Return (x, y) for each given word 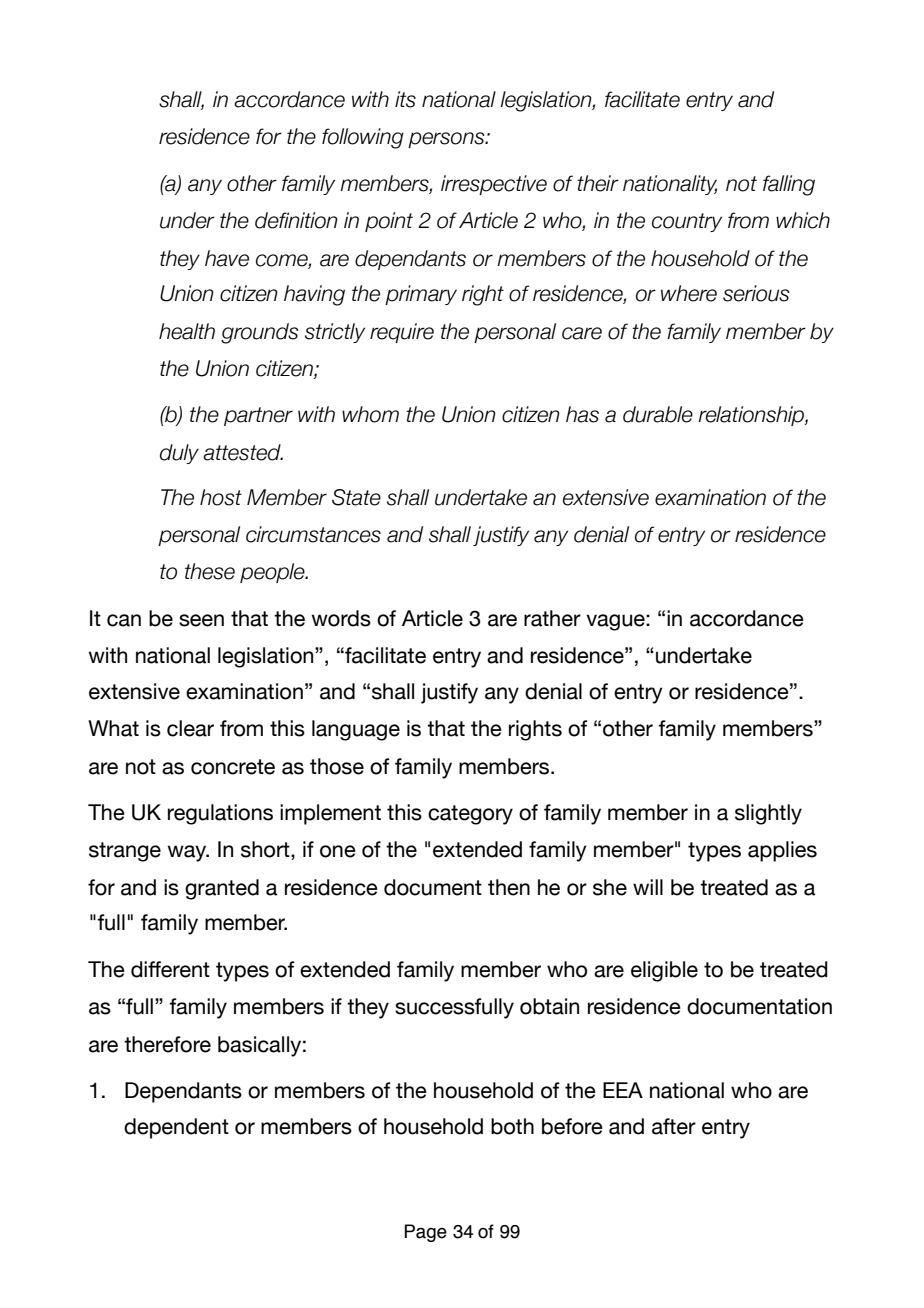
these (210, 571)
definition (296, 220)
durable (658, 414)
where (689, 293)
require (402, 333)
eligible (664, 971)
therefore (167, 1044)
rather (552, 618)
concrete (233, 767)
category (470, 815)
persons (447, 140)
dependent (176, 1128)
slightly (768, 814)
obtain (549, 1006)
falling (789, 185)
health (187, 331)
